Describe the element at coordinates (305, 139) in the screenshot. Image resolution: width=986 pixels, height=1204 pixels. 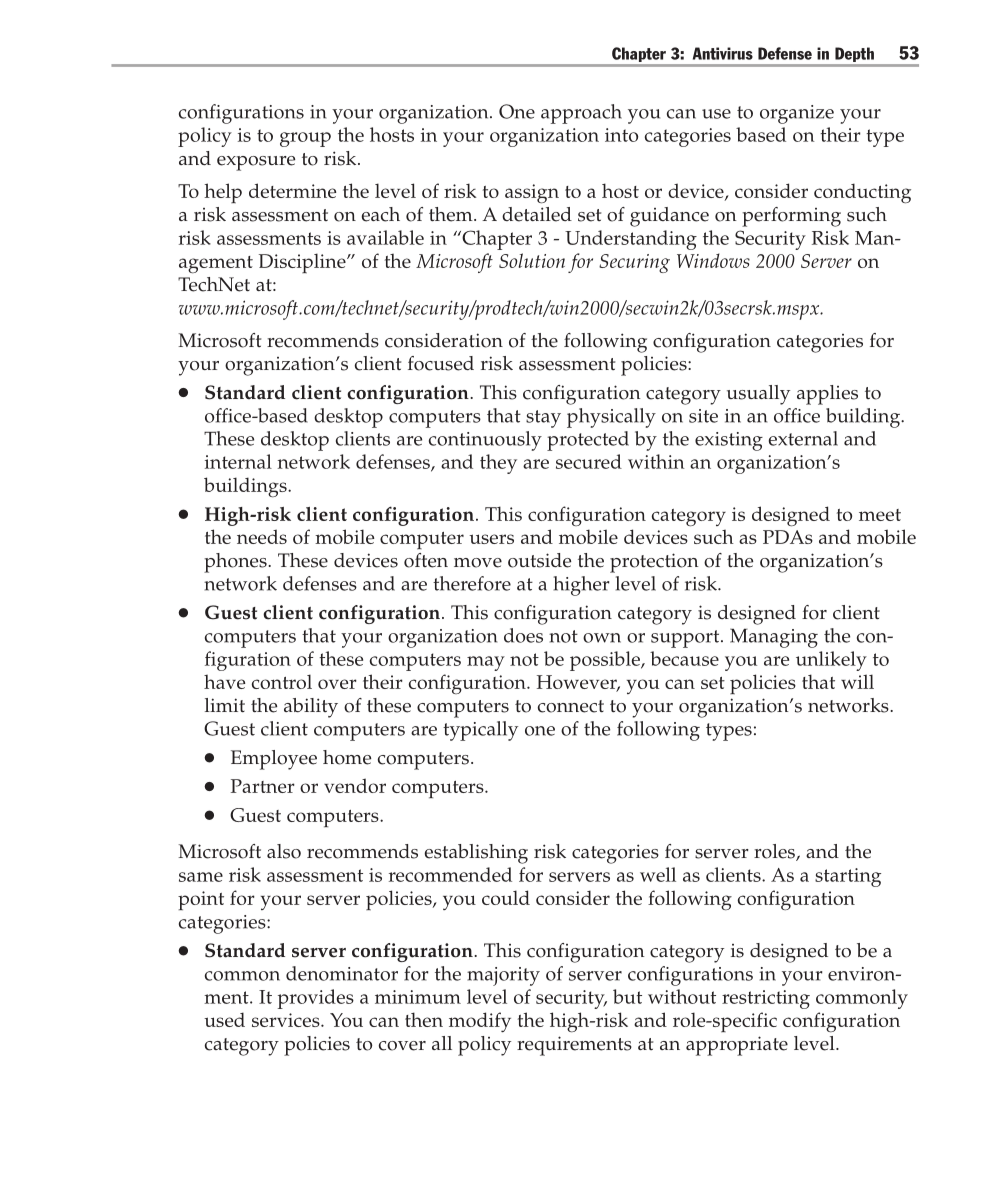
I see `group` at that location.
